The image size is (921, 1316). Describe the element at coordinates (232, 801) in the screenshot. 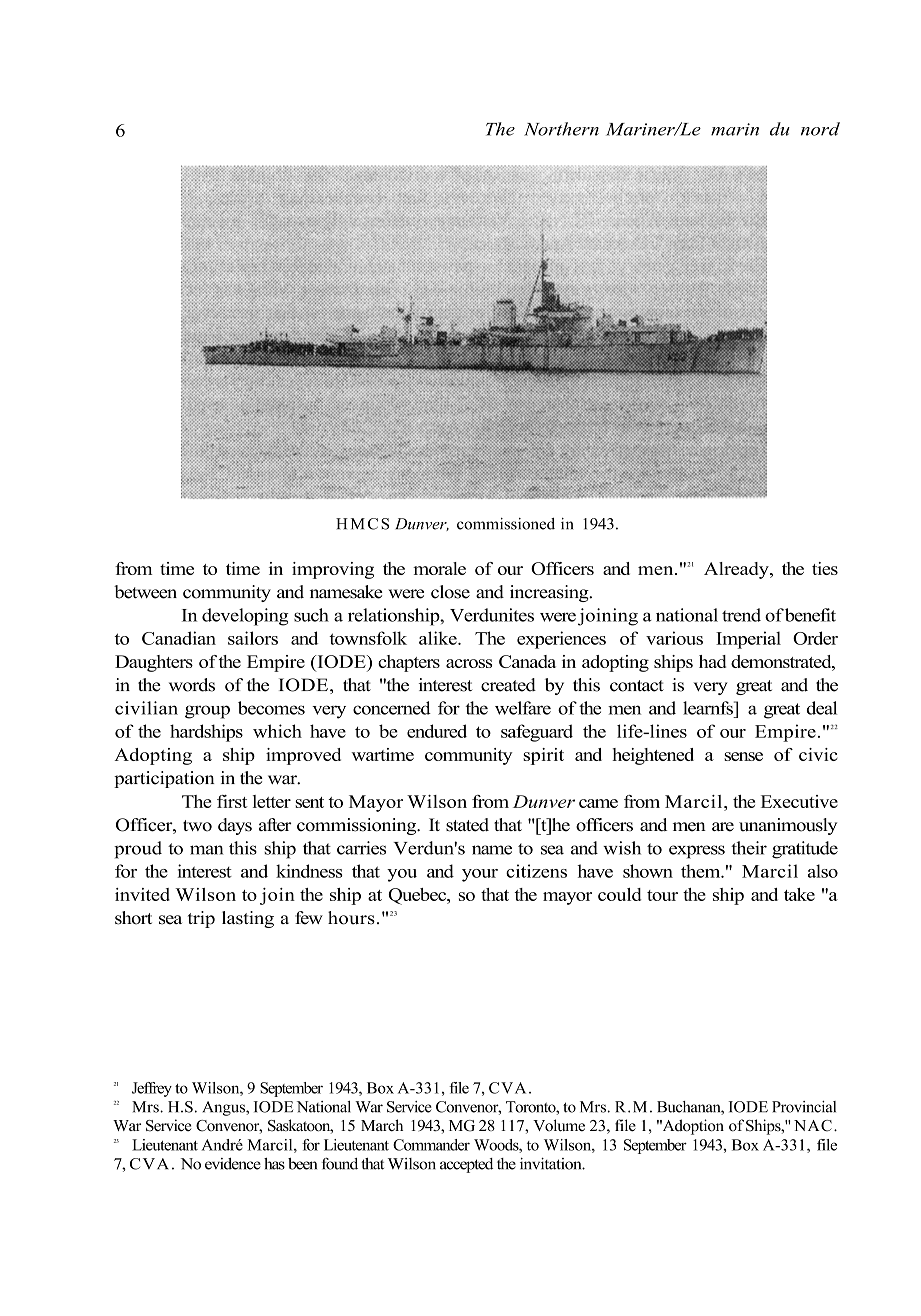

I see `first` at that location.
